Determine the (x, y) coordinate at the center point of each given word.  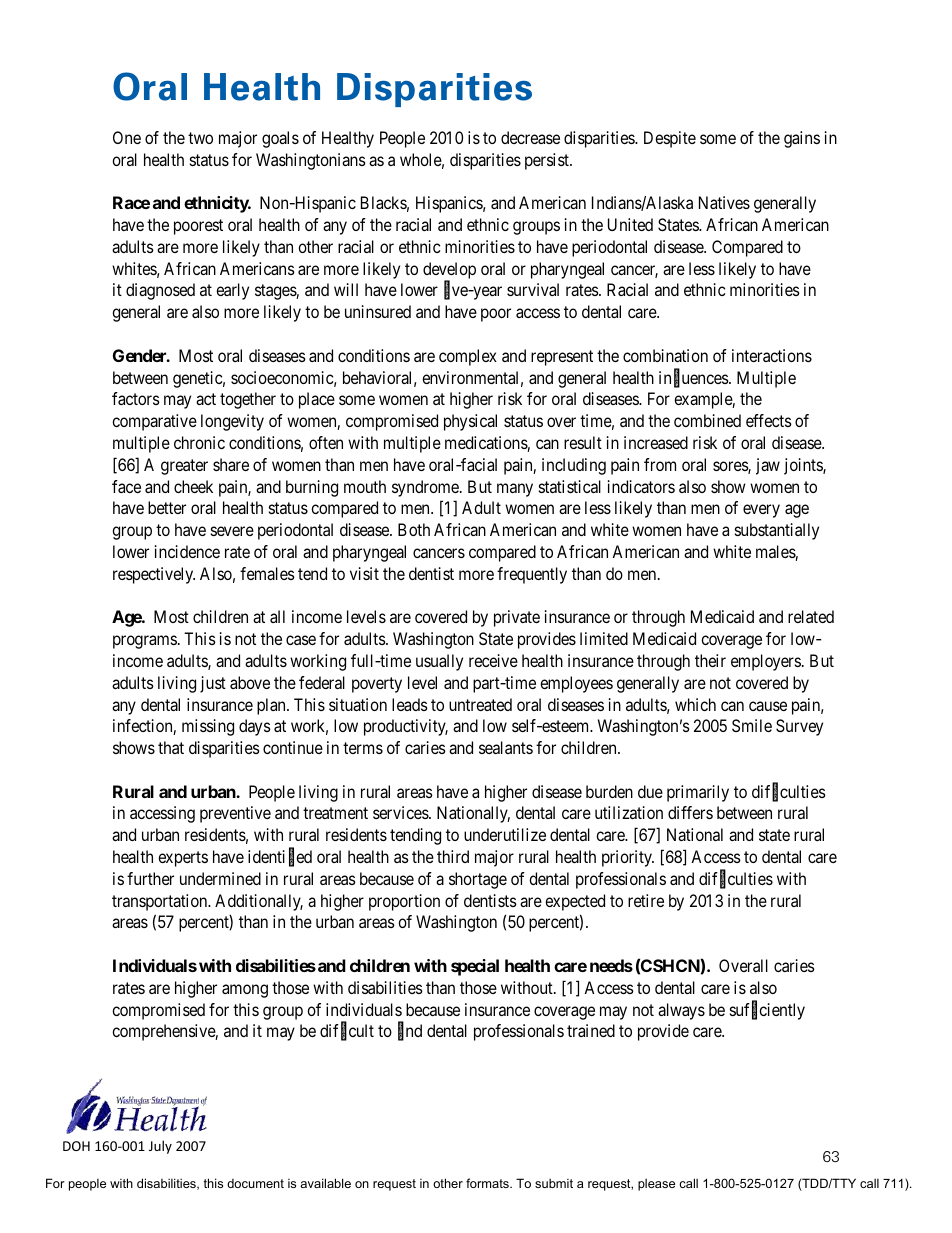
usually (439, 662)
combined (707, 420)
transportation (161, 902)
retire (646, 900)
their (710, 660)
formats (488, 1183)
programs (145, 642)
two (200, 138)
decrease (530, 137)
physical (470, 422)
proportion (404, 902)
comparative (154, 422)
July (160, 1147)
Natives (724, 202)
